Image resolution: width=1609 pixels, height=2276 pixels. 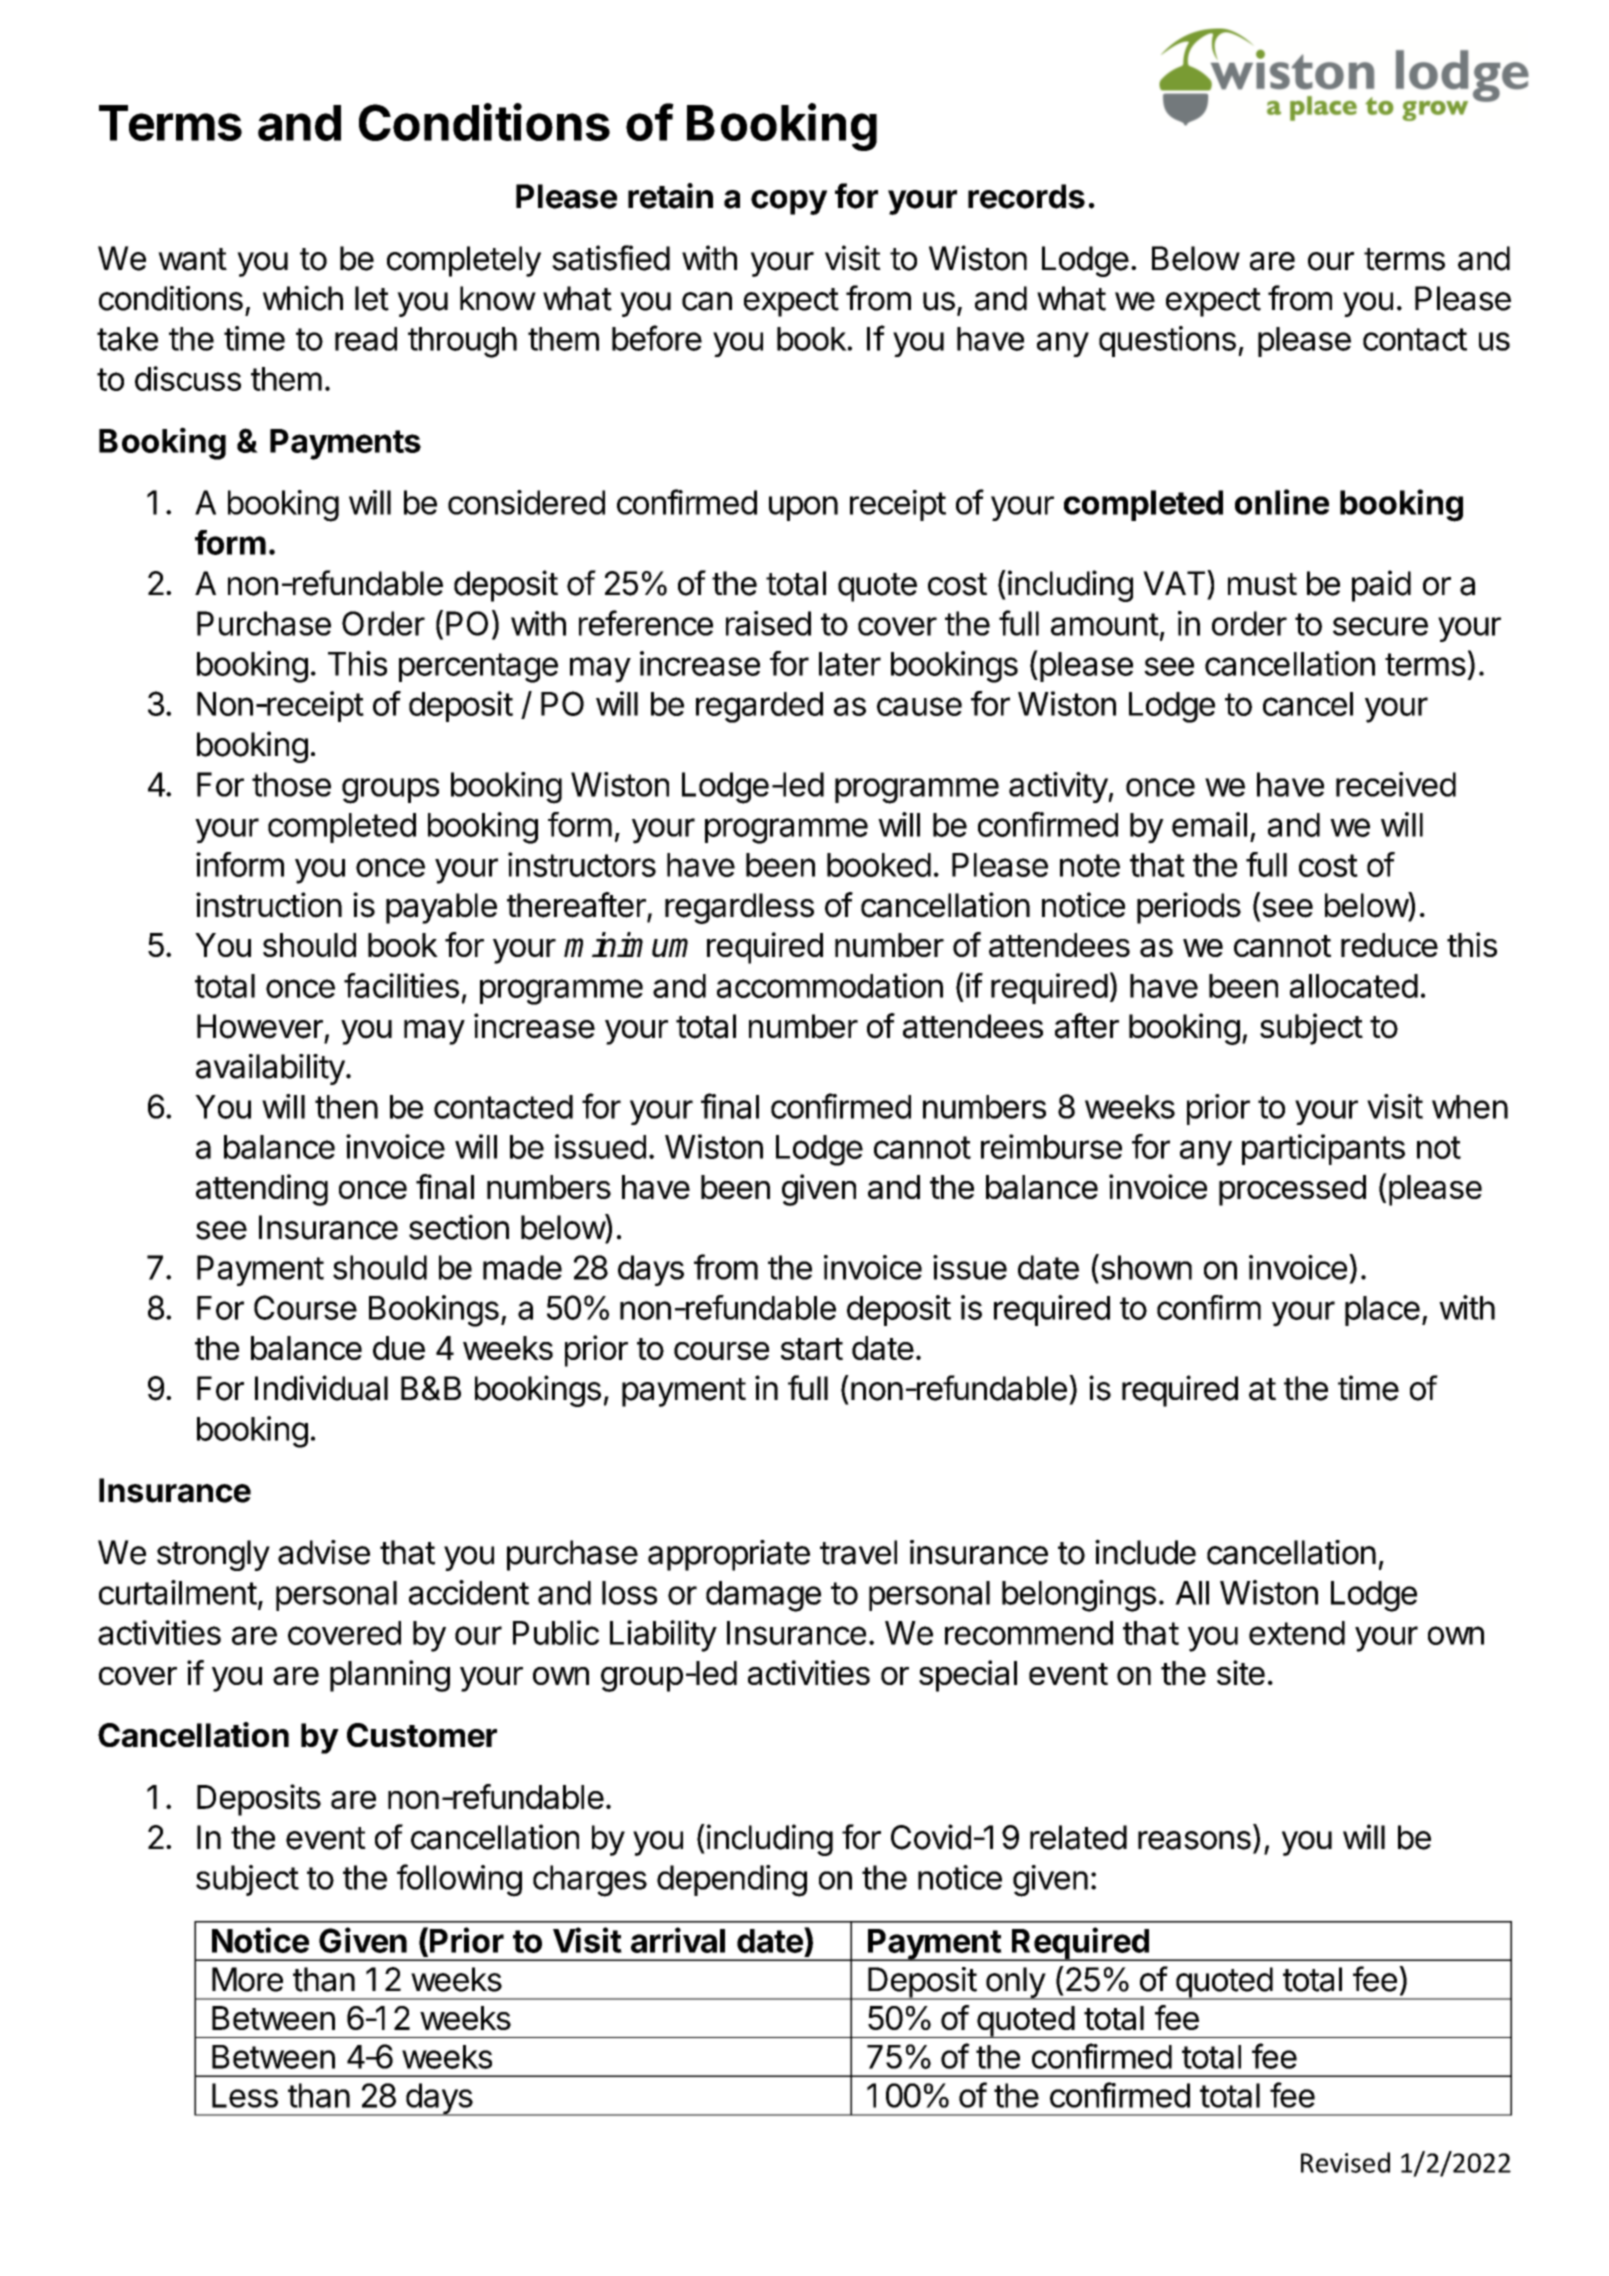 What do you see at coordinates (812, 1349) in the screenshot?
I see `start` at bounding box center [812, 1349].
